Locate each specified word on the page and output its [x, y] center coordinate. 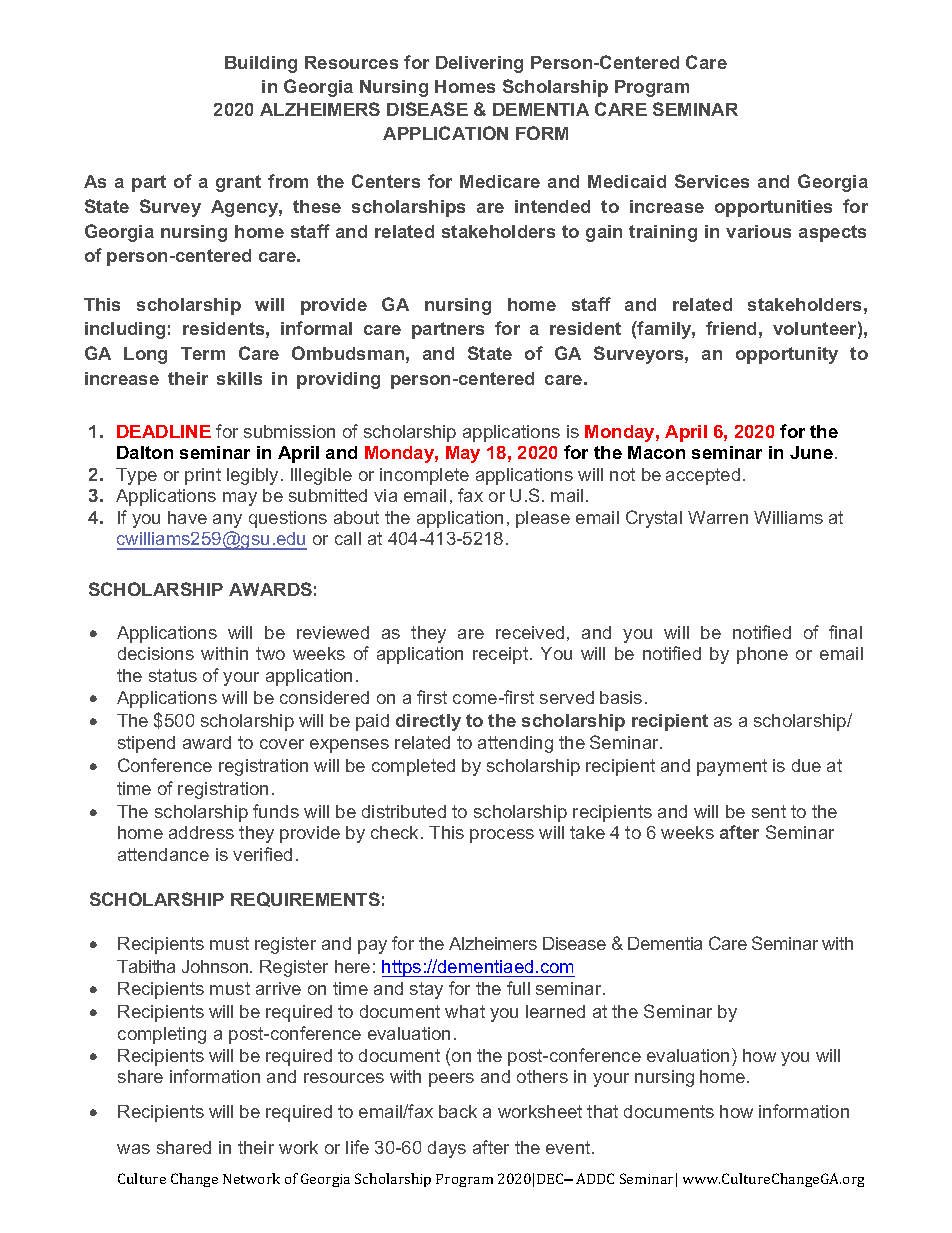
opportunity [787, 355]
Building [261, 64]
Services [712, 181]
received [530, 632]
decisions [156, 653]
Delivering [479, 64]
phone [762, 655]
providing [338, 380]
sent [769, 811]
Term [203, 353]
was [133, 1149]
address [201, 832]
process [502, 836]
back [458, 1111]
